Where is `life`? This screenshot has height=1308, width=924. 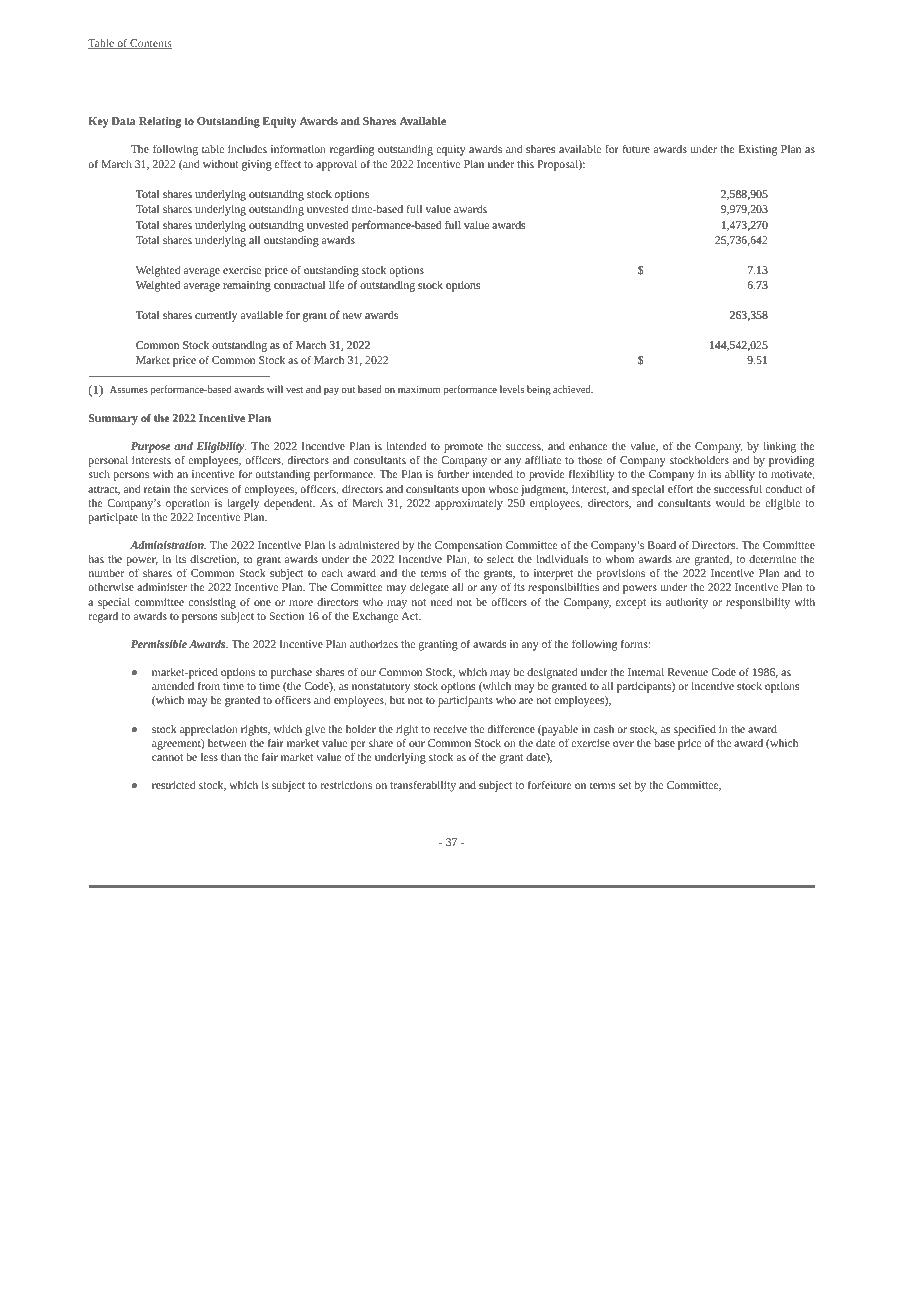 life is located at coordinates (336, 284).
